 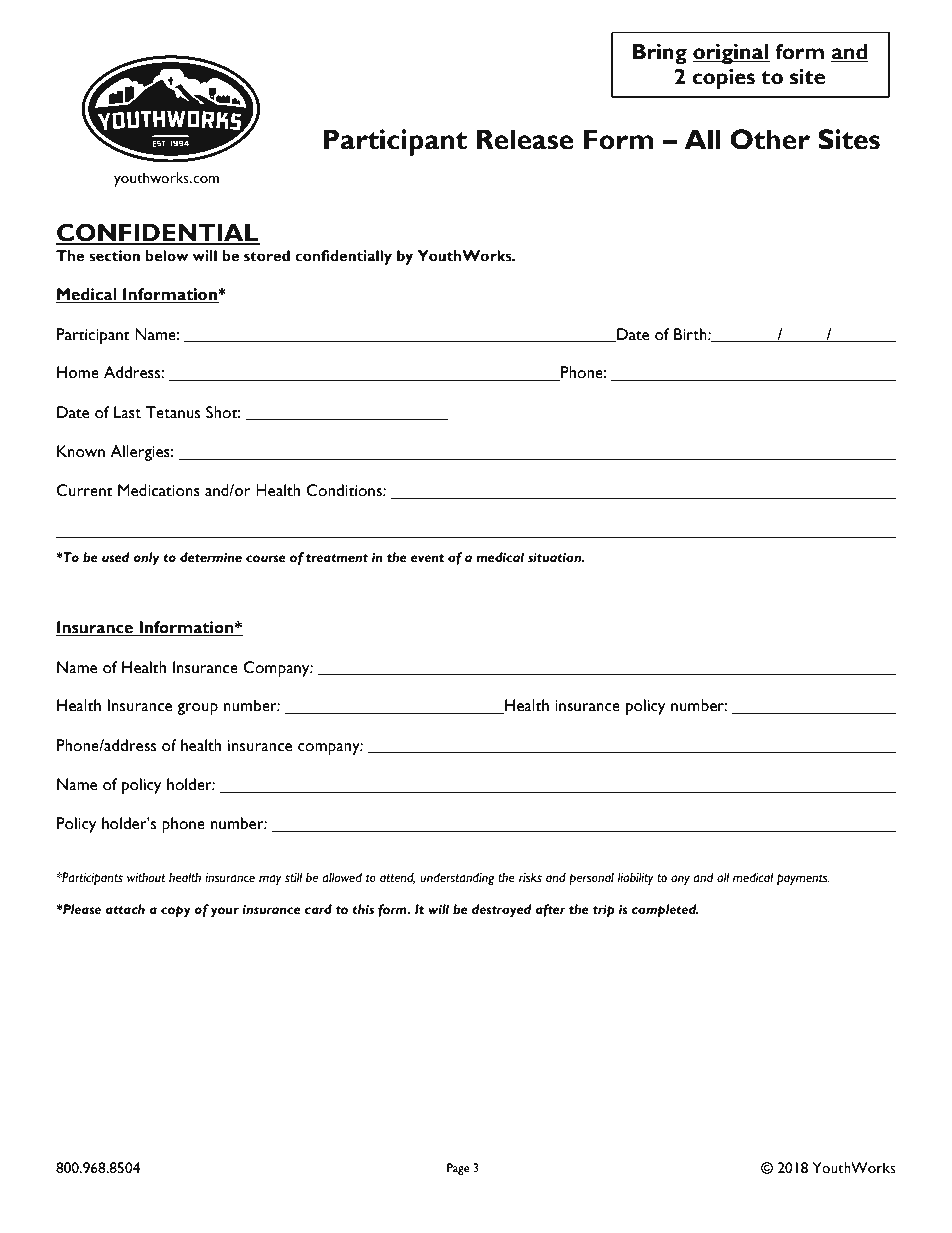 I want to click on copies, so click(x=723, y=79).
